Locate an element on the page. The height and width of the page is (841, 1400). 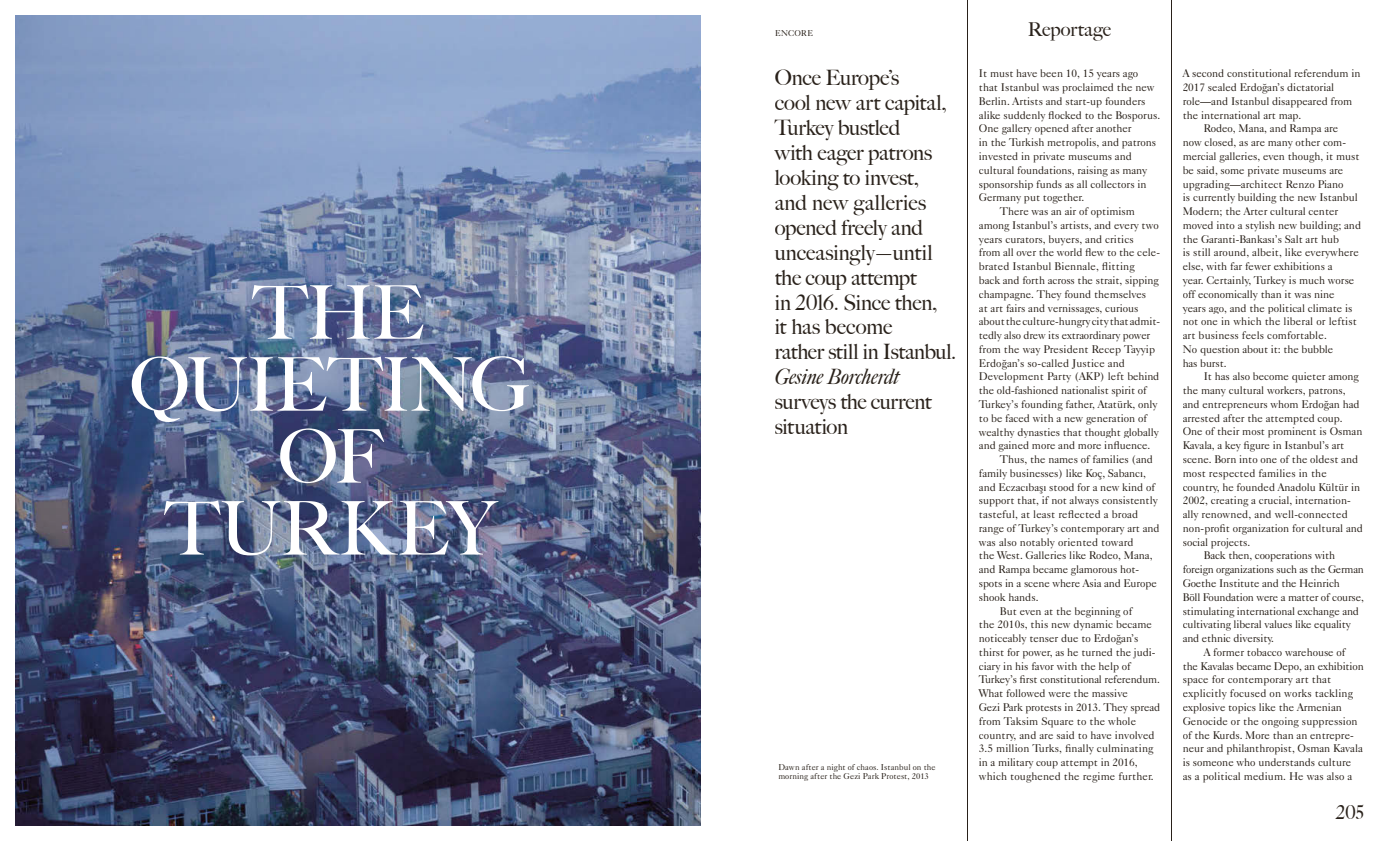
understands is located at coordinates (1287, 762).
